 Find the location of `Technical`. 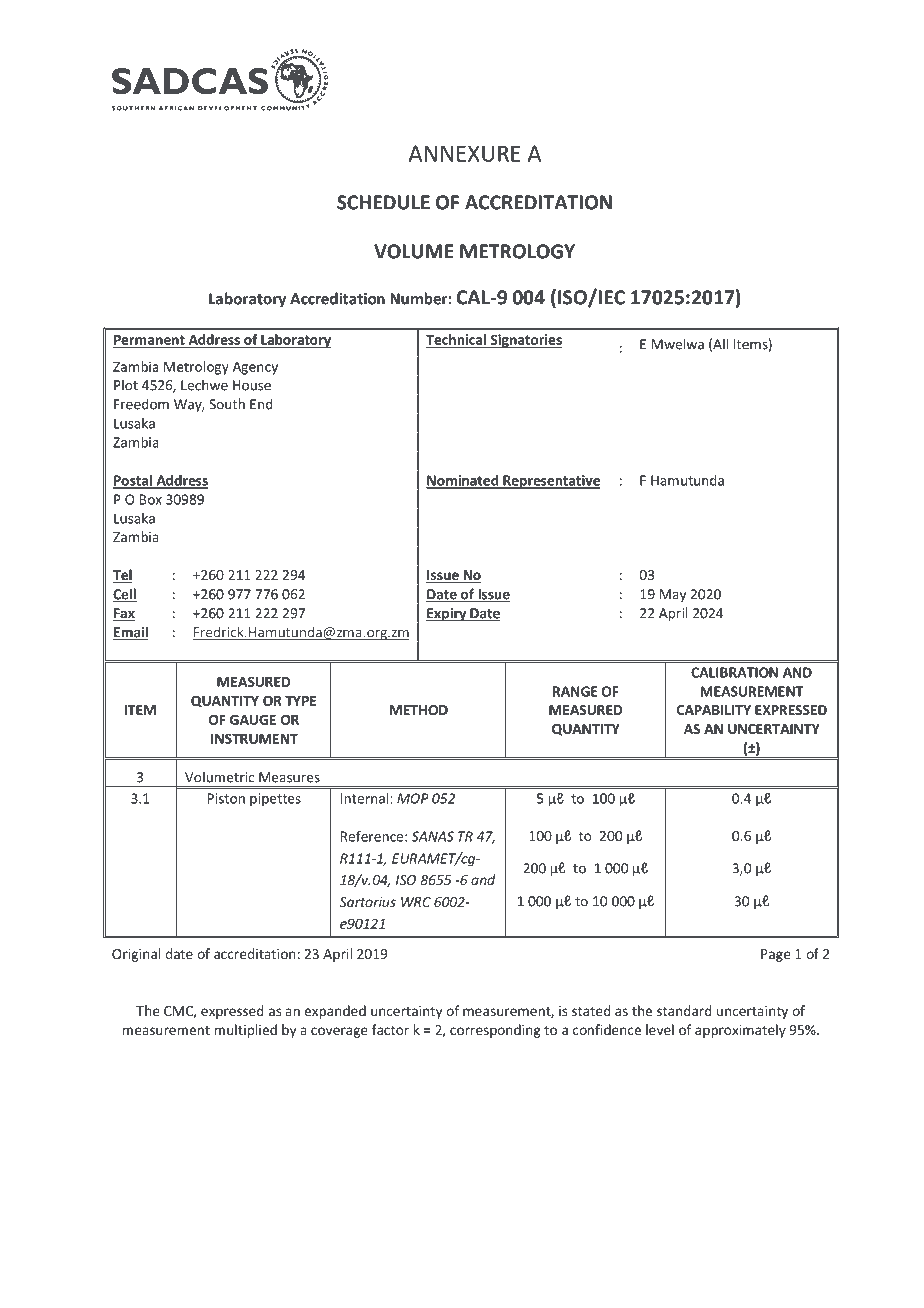

Technical is located at coordinates (457, 340).
